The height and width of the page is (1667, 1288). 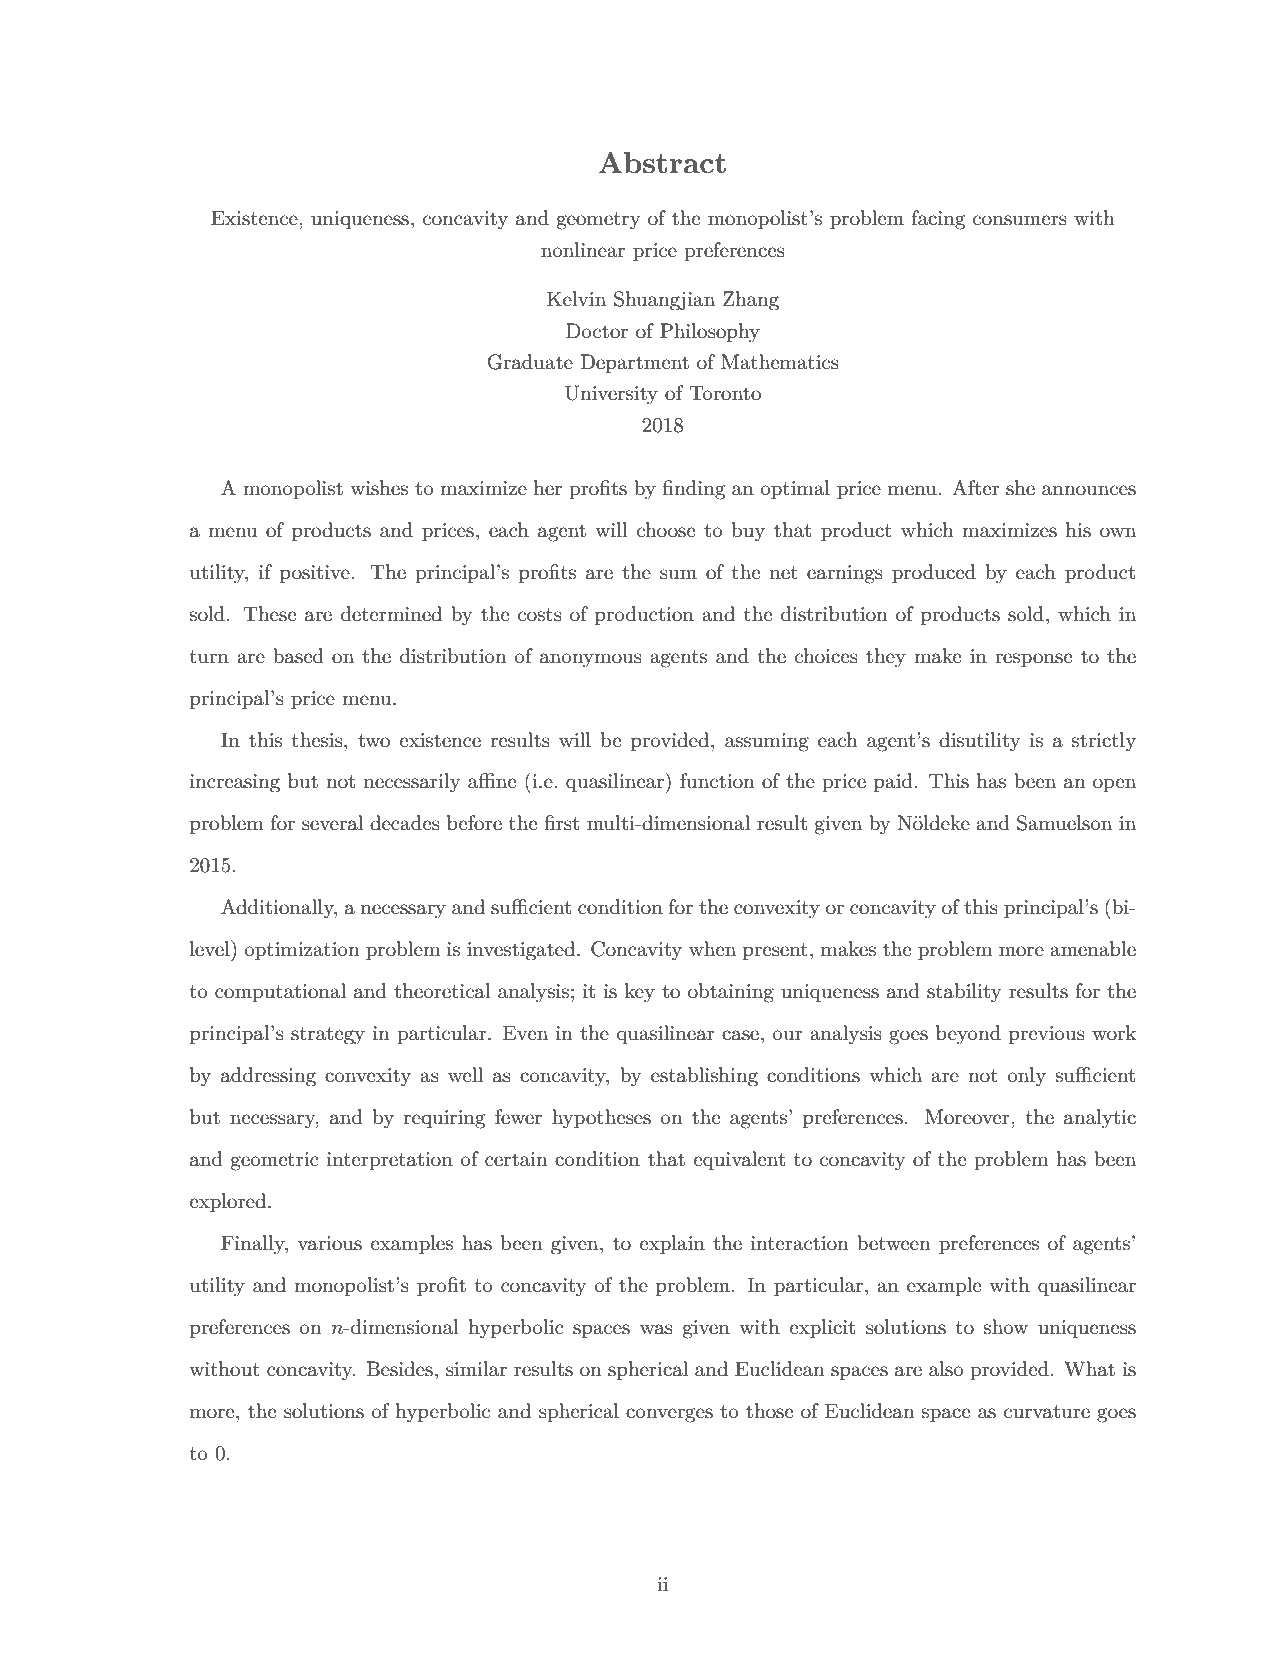 I want to click on Abstract, so click(x=662, y=163).
